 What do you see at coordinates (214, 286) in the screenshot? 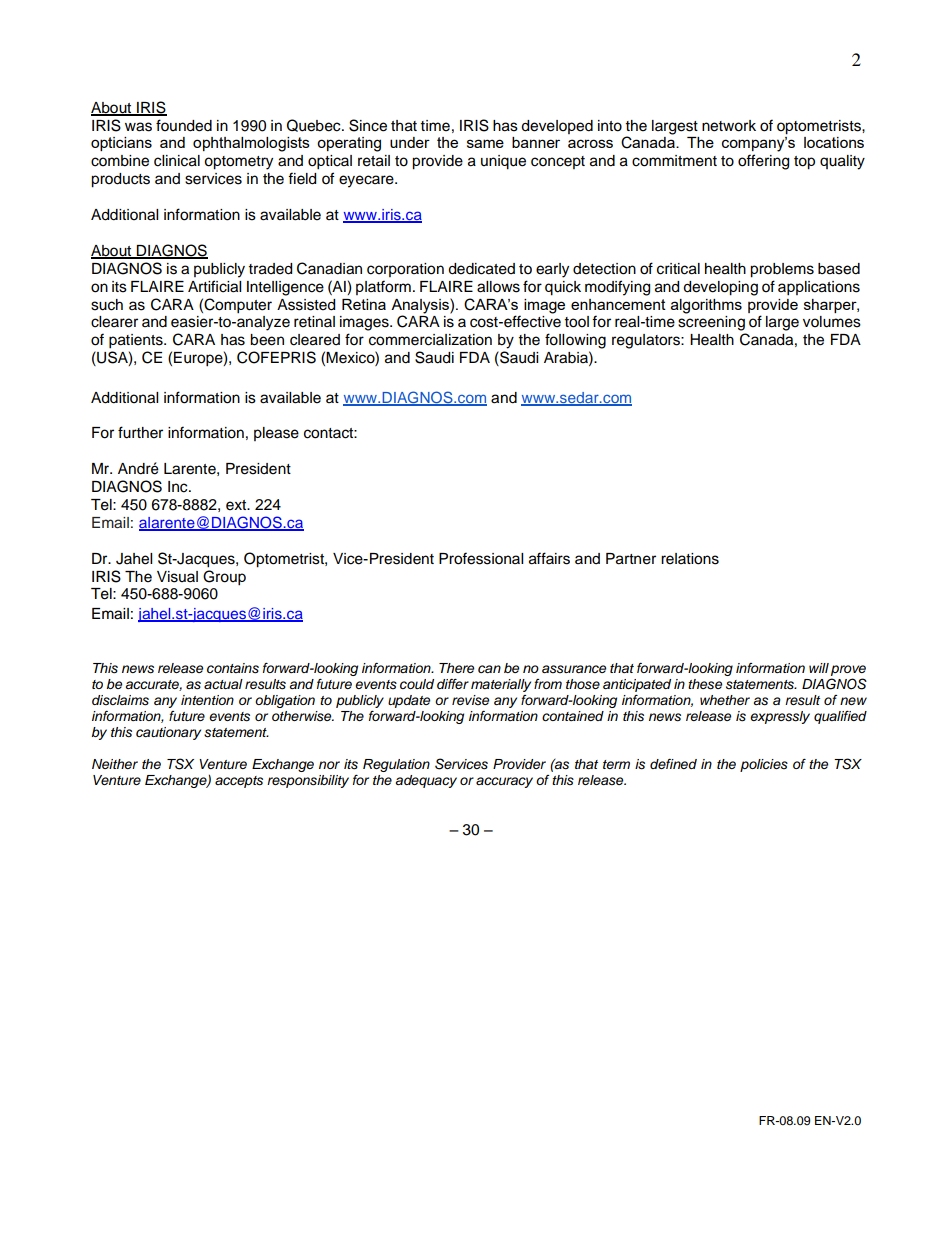
I see `Artificial` at bounding box center [214, 286].
